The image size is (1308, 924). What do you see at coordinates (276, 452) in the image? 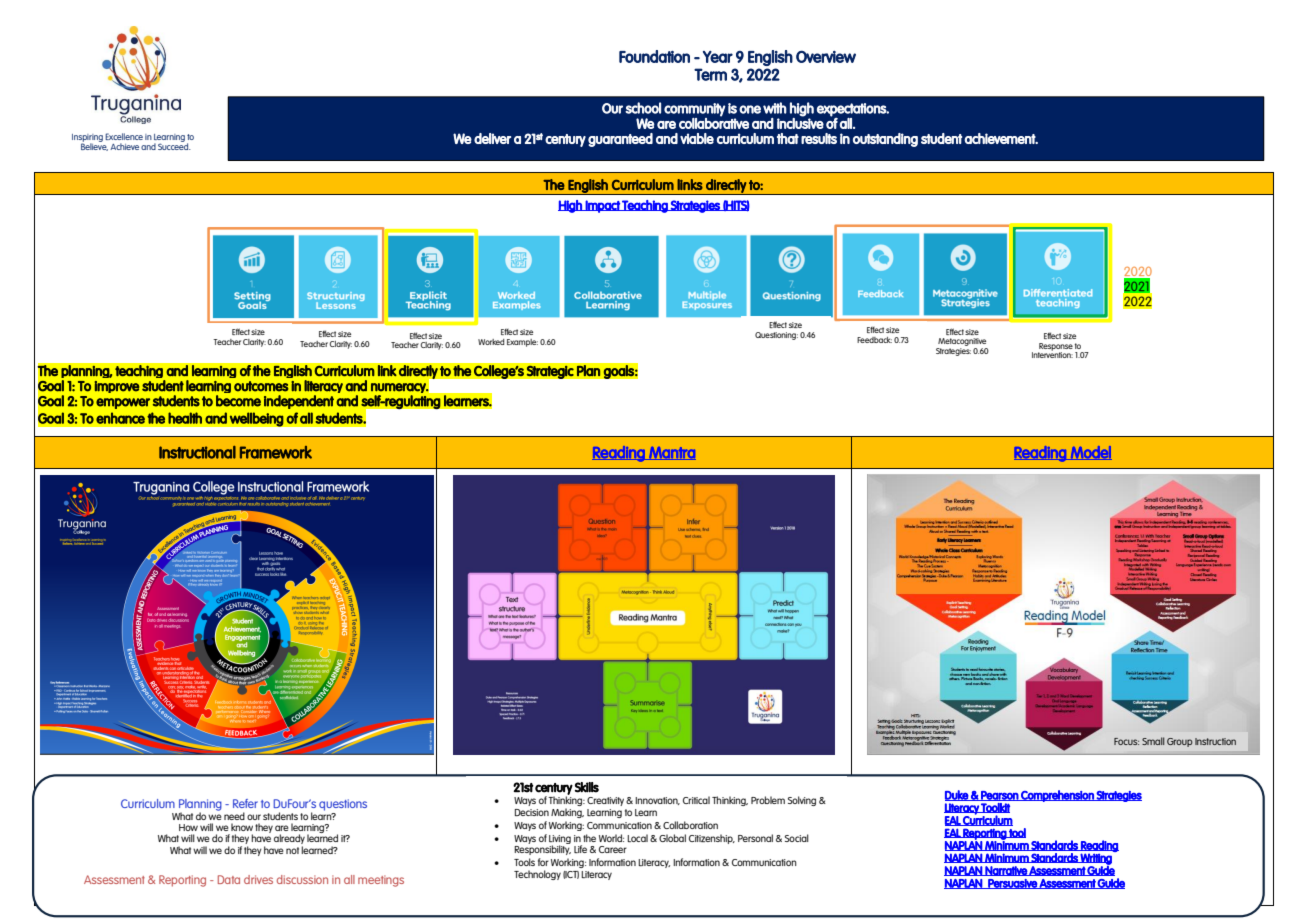
I see `Framework` at bounding box center [276, 452].
